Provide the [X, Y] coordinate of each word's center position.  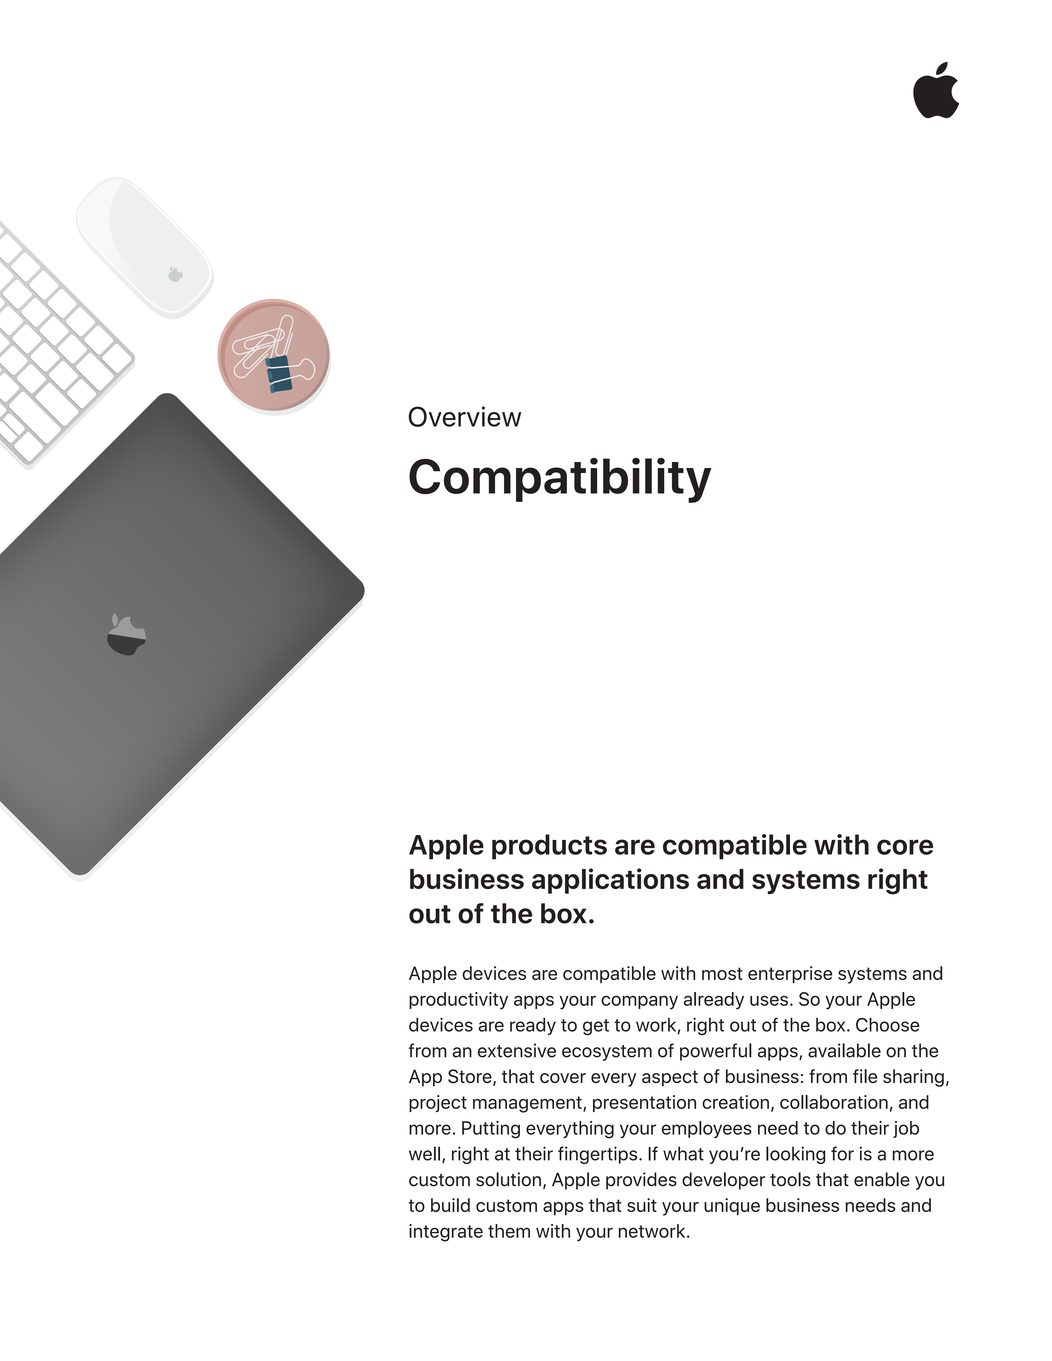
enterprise [790, 975]
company [639, 1002]
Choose [888, 1025]
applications [610, 881]
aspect [670, 1078]
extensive [517, 1050]
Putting [491, 1130]
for [842, 1153]
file [865, 1076]
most [722, 973]
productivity [458, 1001]
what [683, 1153]
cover [563, 1078]
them [509, 1231]
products [549, 847]
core [905, 847]
